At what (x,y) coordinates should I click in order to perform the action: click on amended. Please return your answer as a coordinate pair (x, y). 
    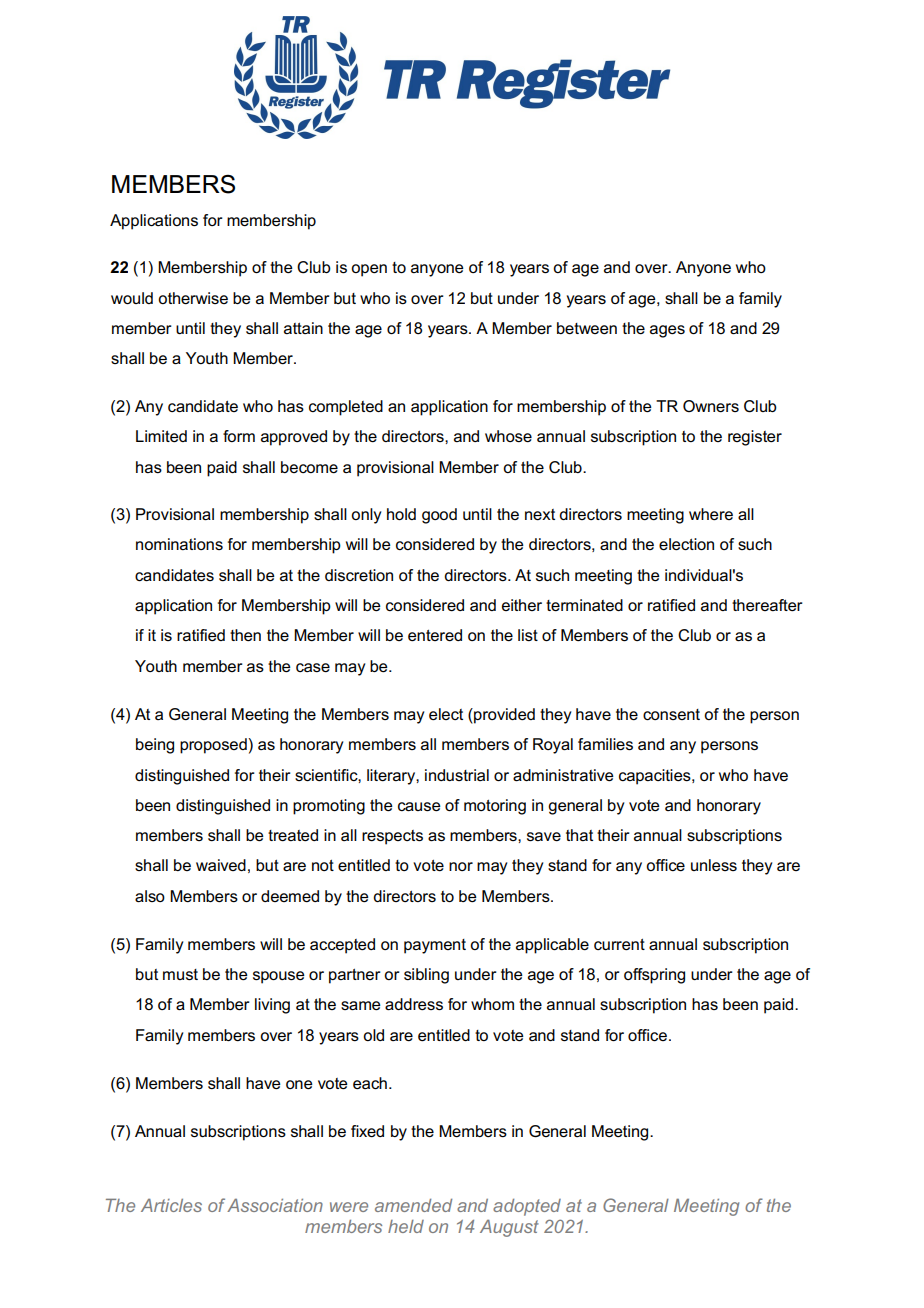
    Looking at the image, I should click on (413, 1205).
